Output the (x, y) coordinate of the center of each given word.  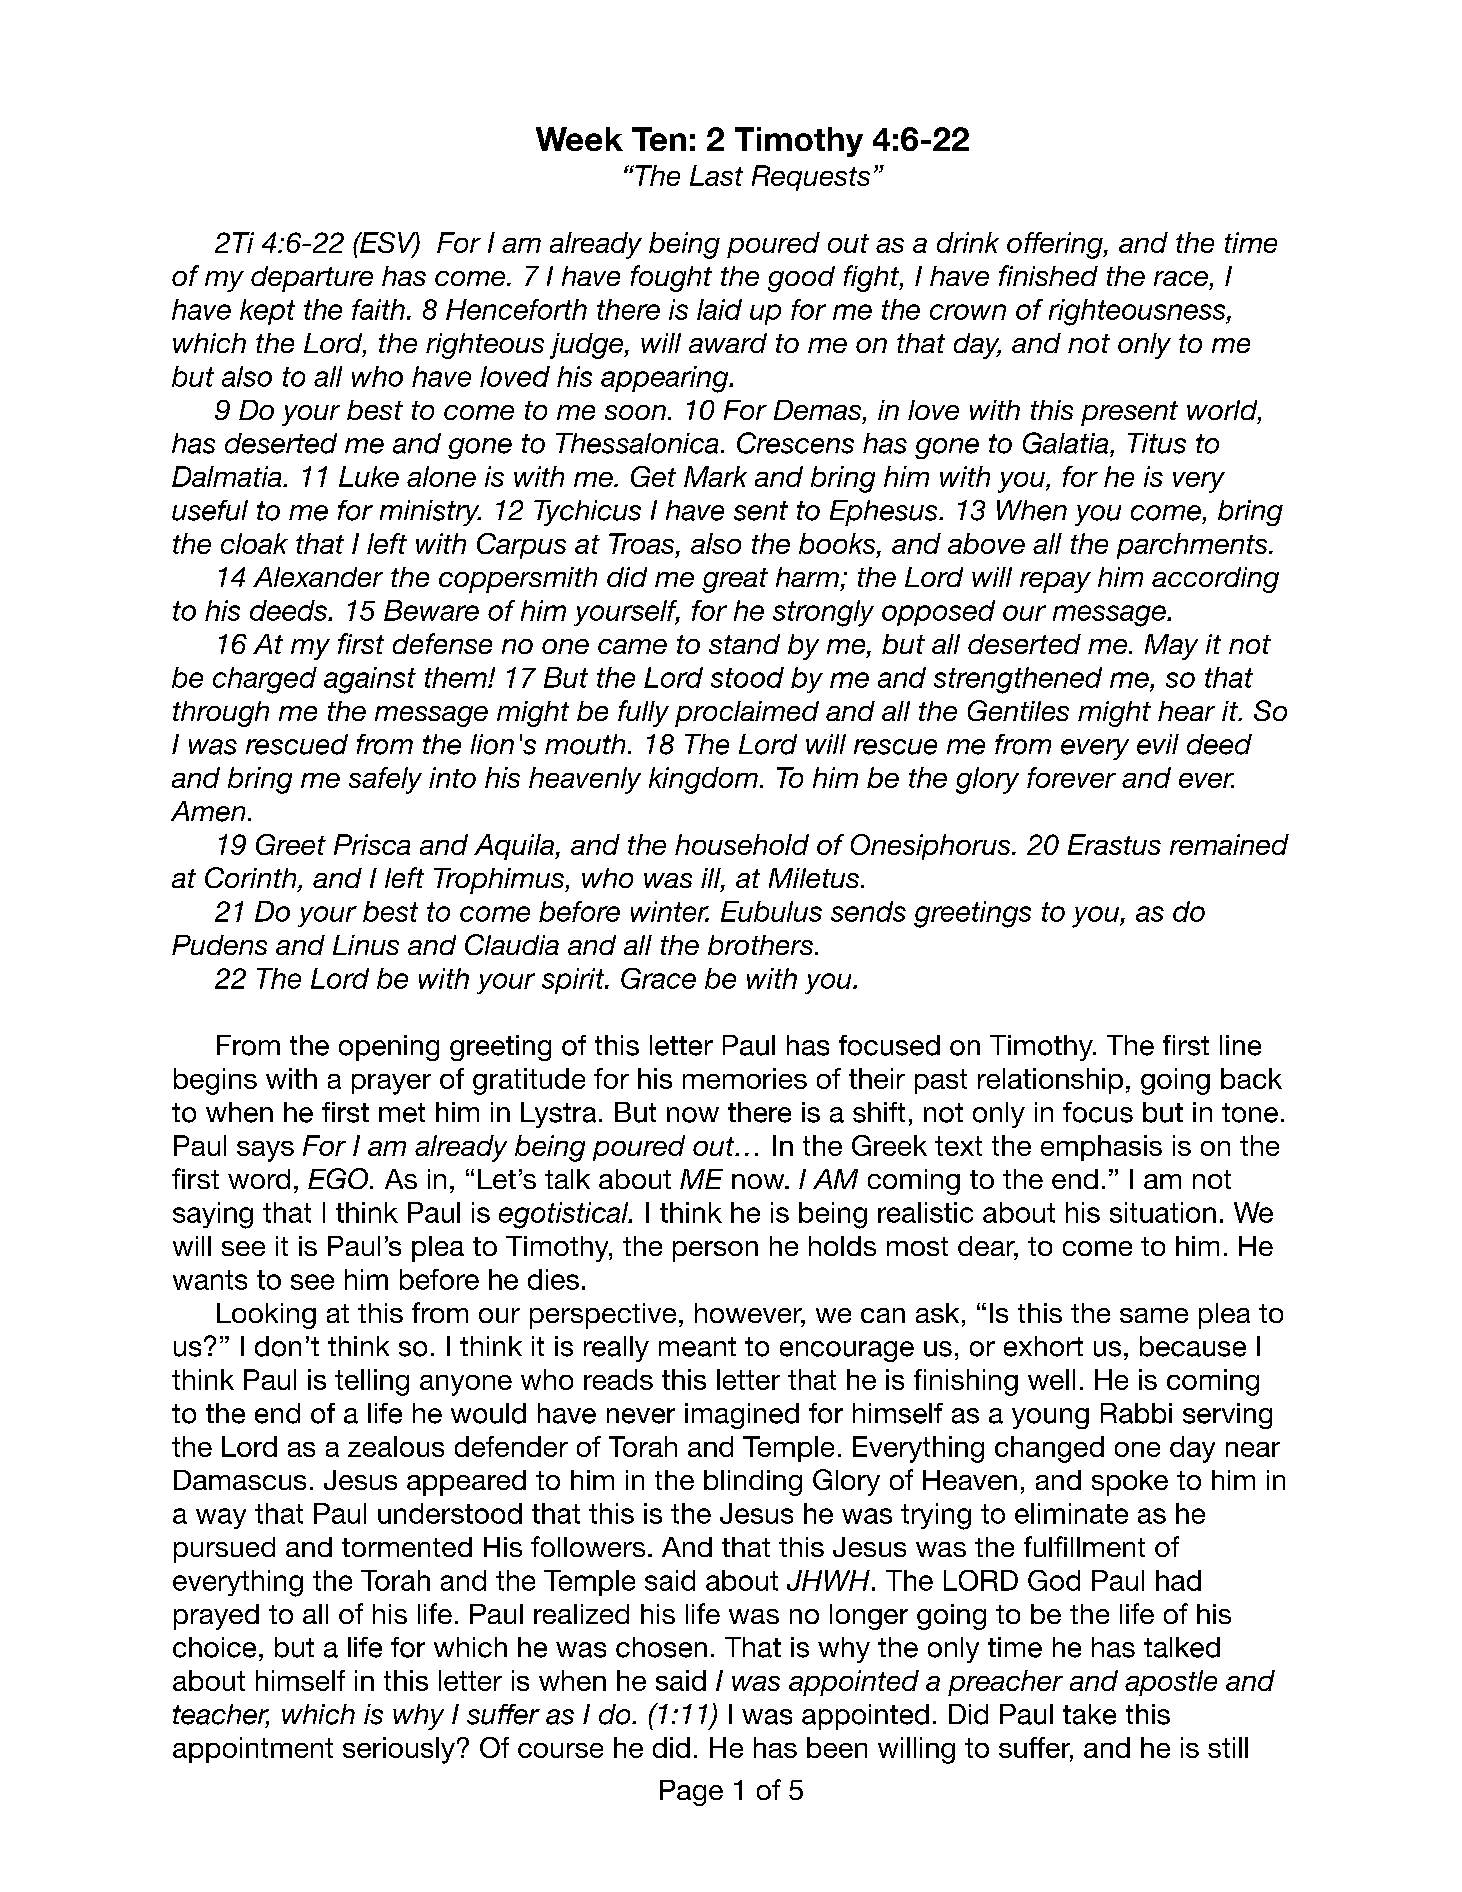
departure (312, 279)
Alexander (318, 577)
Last (716, 175)
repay (1055, 582)
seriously (399, 1750)
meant (697, 1347)
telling (372, 1382)
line (1240, 1045)
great (735, 580)
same (1154, 1315)
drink (968, 242)
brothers (760, 945)
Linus (366, 945)
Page (691, 1793)
